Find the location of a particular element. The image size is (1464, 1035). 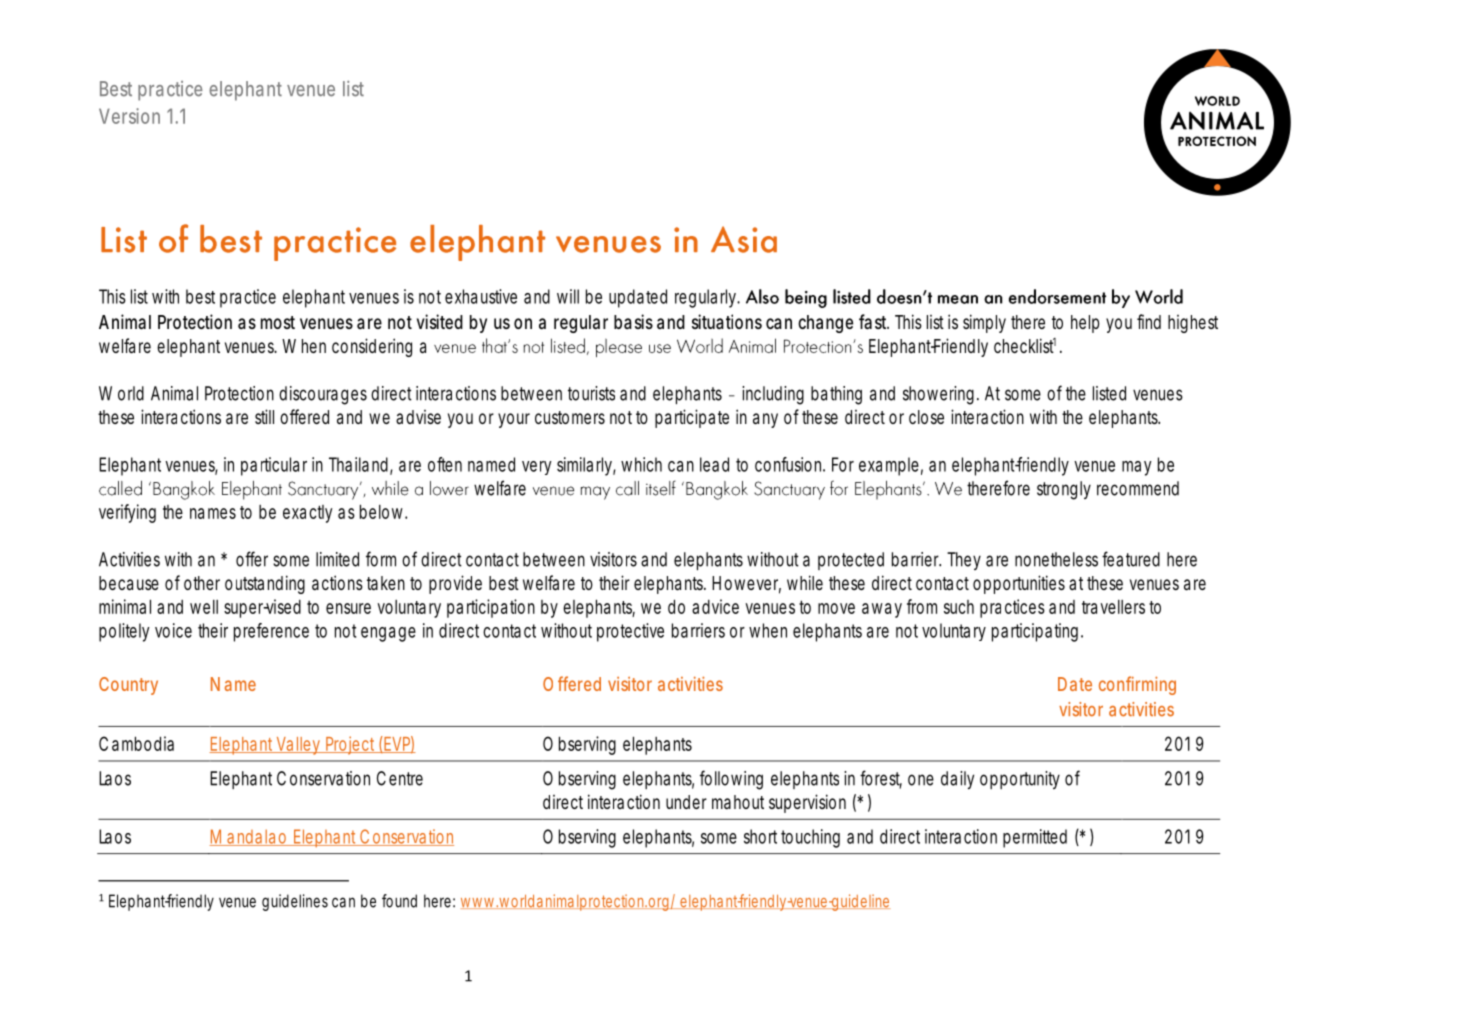

strongly is located at coordinates (1064, 490).
